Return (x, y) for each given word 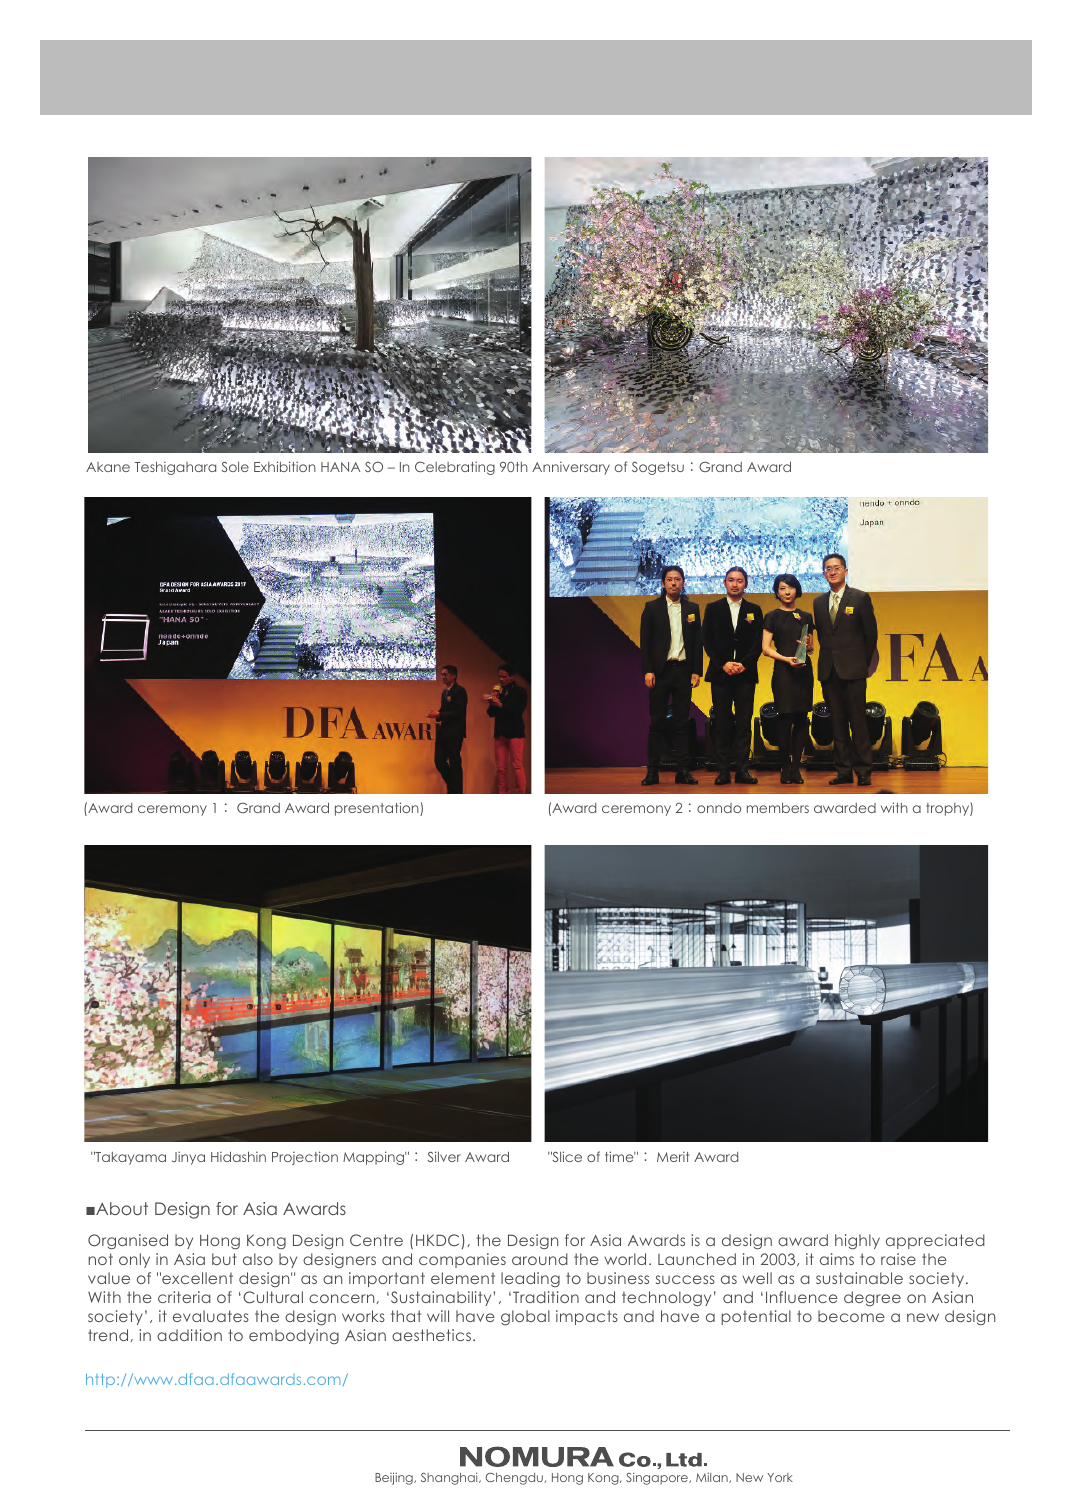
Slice (566, 1156)
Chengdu (515, 1479)
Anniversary (571, 468)
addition (189, 1335)
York (780, 1477)
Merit (673, 1156)
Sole (235, 466)
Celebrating (455, 468)
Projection (305, 1158)
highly (857, 1241)
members (778, 807)
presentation (378, 809)
